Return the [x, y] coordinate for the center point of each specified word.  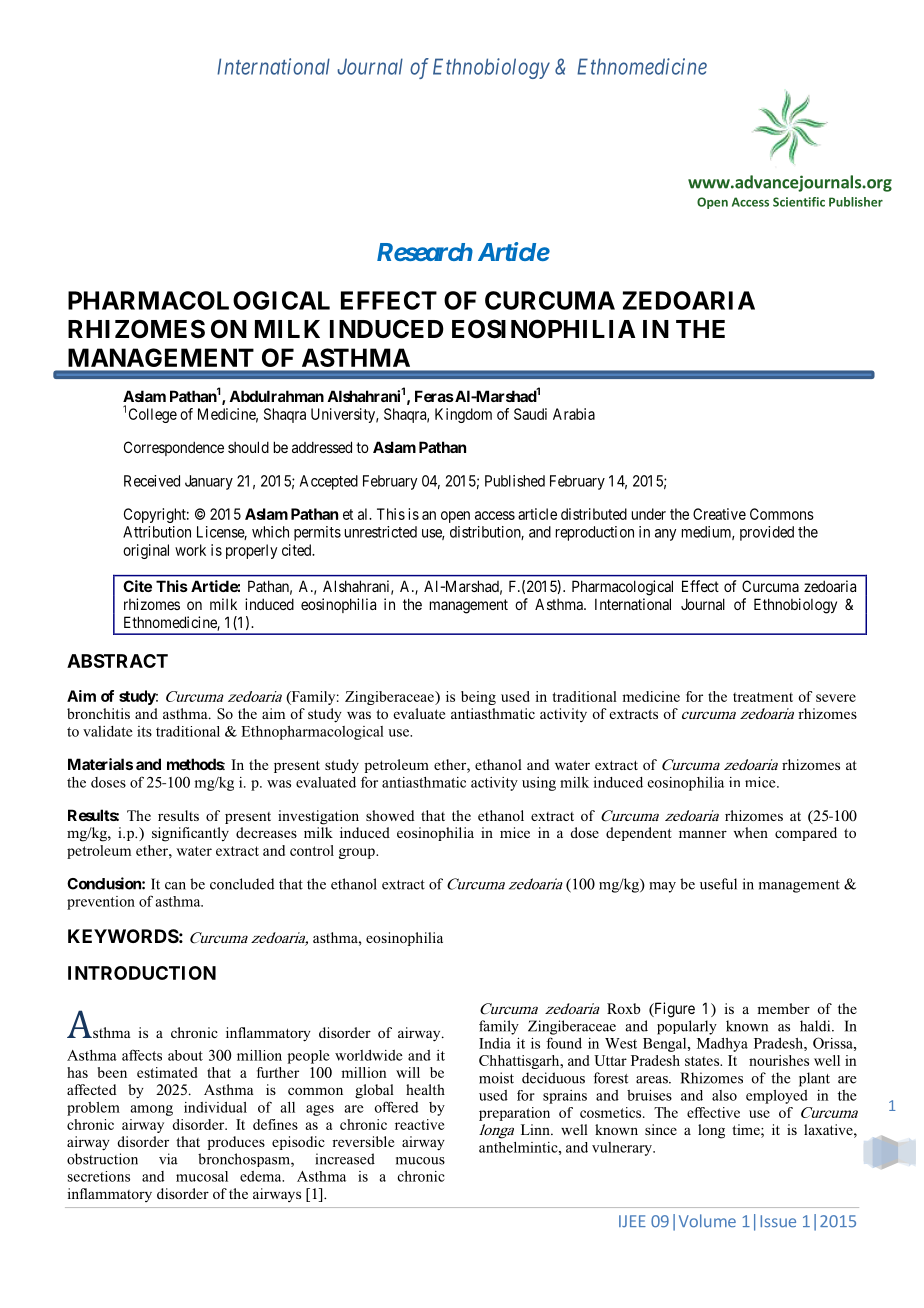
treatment [763, 697]
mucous [420, 1161]
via [168, 1159]
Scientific [799, 202]
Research [425, 252]
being [478, 698]
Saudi [530, 414]
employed [777, 1097]
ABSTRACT [117, 661]
